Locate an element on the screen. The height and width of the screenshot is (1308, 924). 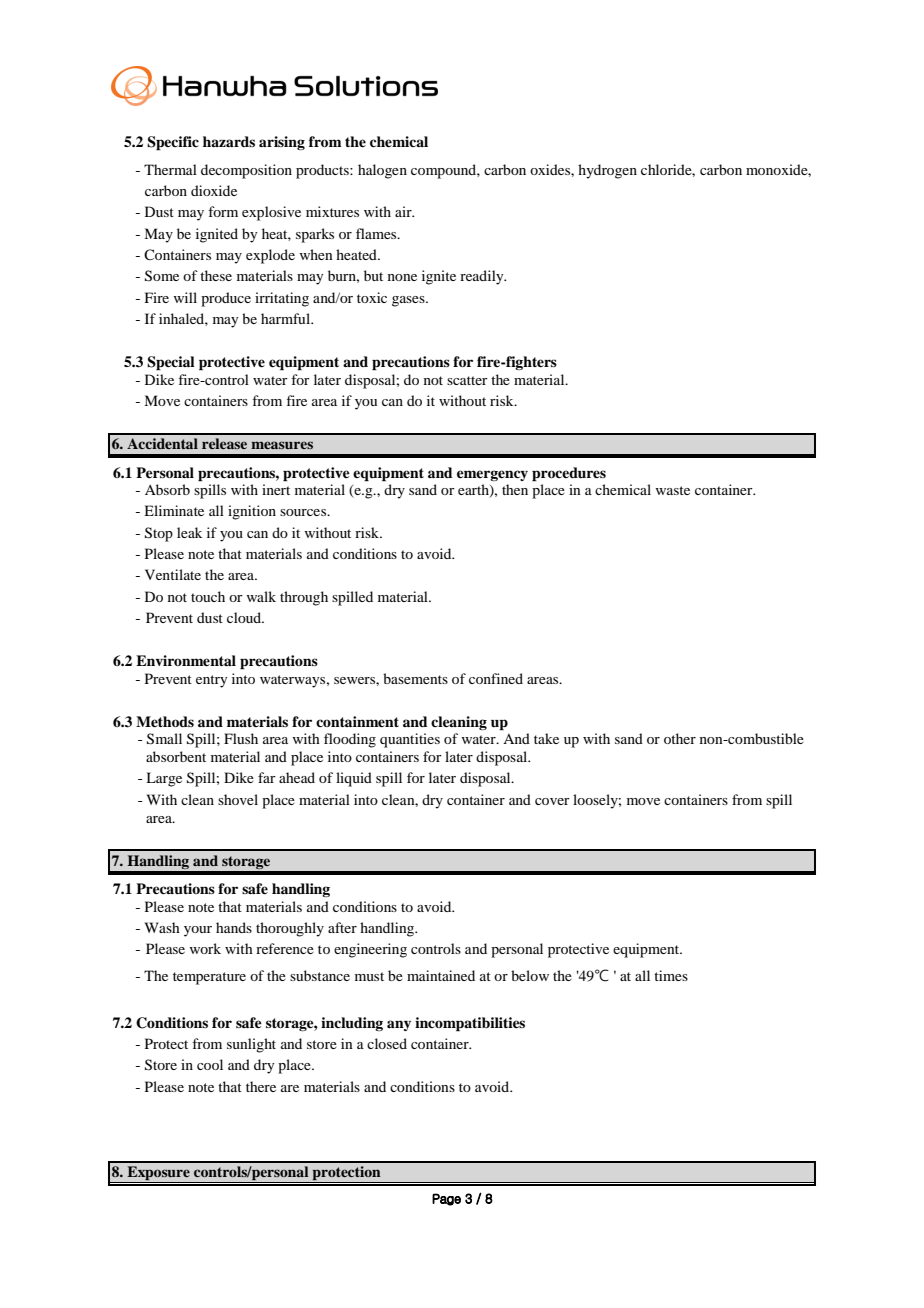
engineering is located at coordinates (370, 950).
